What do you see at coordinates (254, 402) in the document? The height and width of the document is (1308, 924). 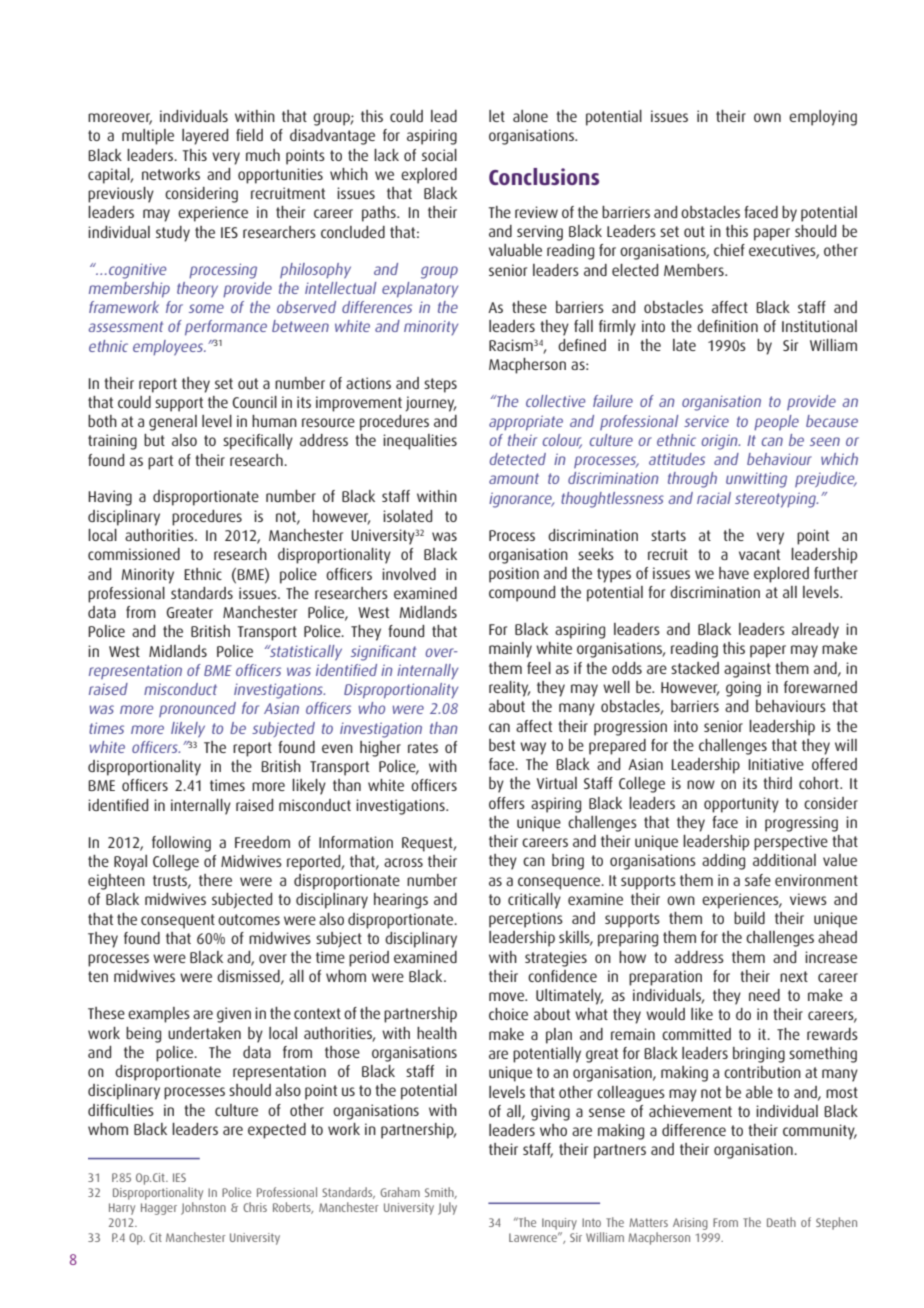 I see `Council` at bounding box center [254, 402].
